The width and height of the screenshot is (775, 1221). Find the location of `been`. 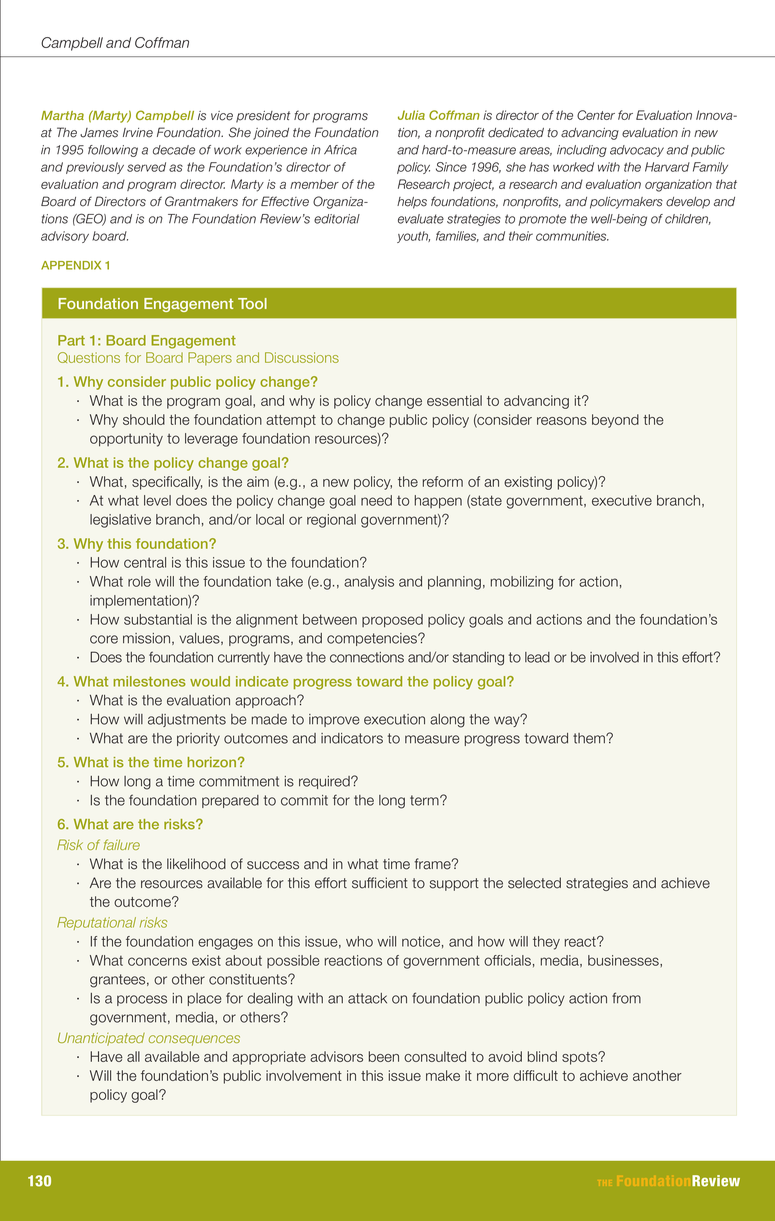

been is located at coordinates (384, 1056).
